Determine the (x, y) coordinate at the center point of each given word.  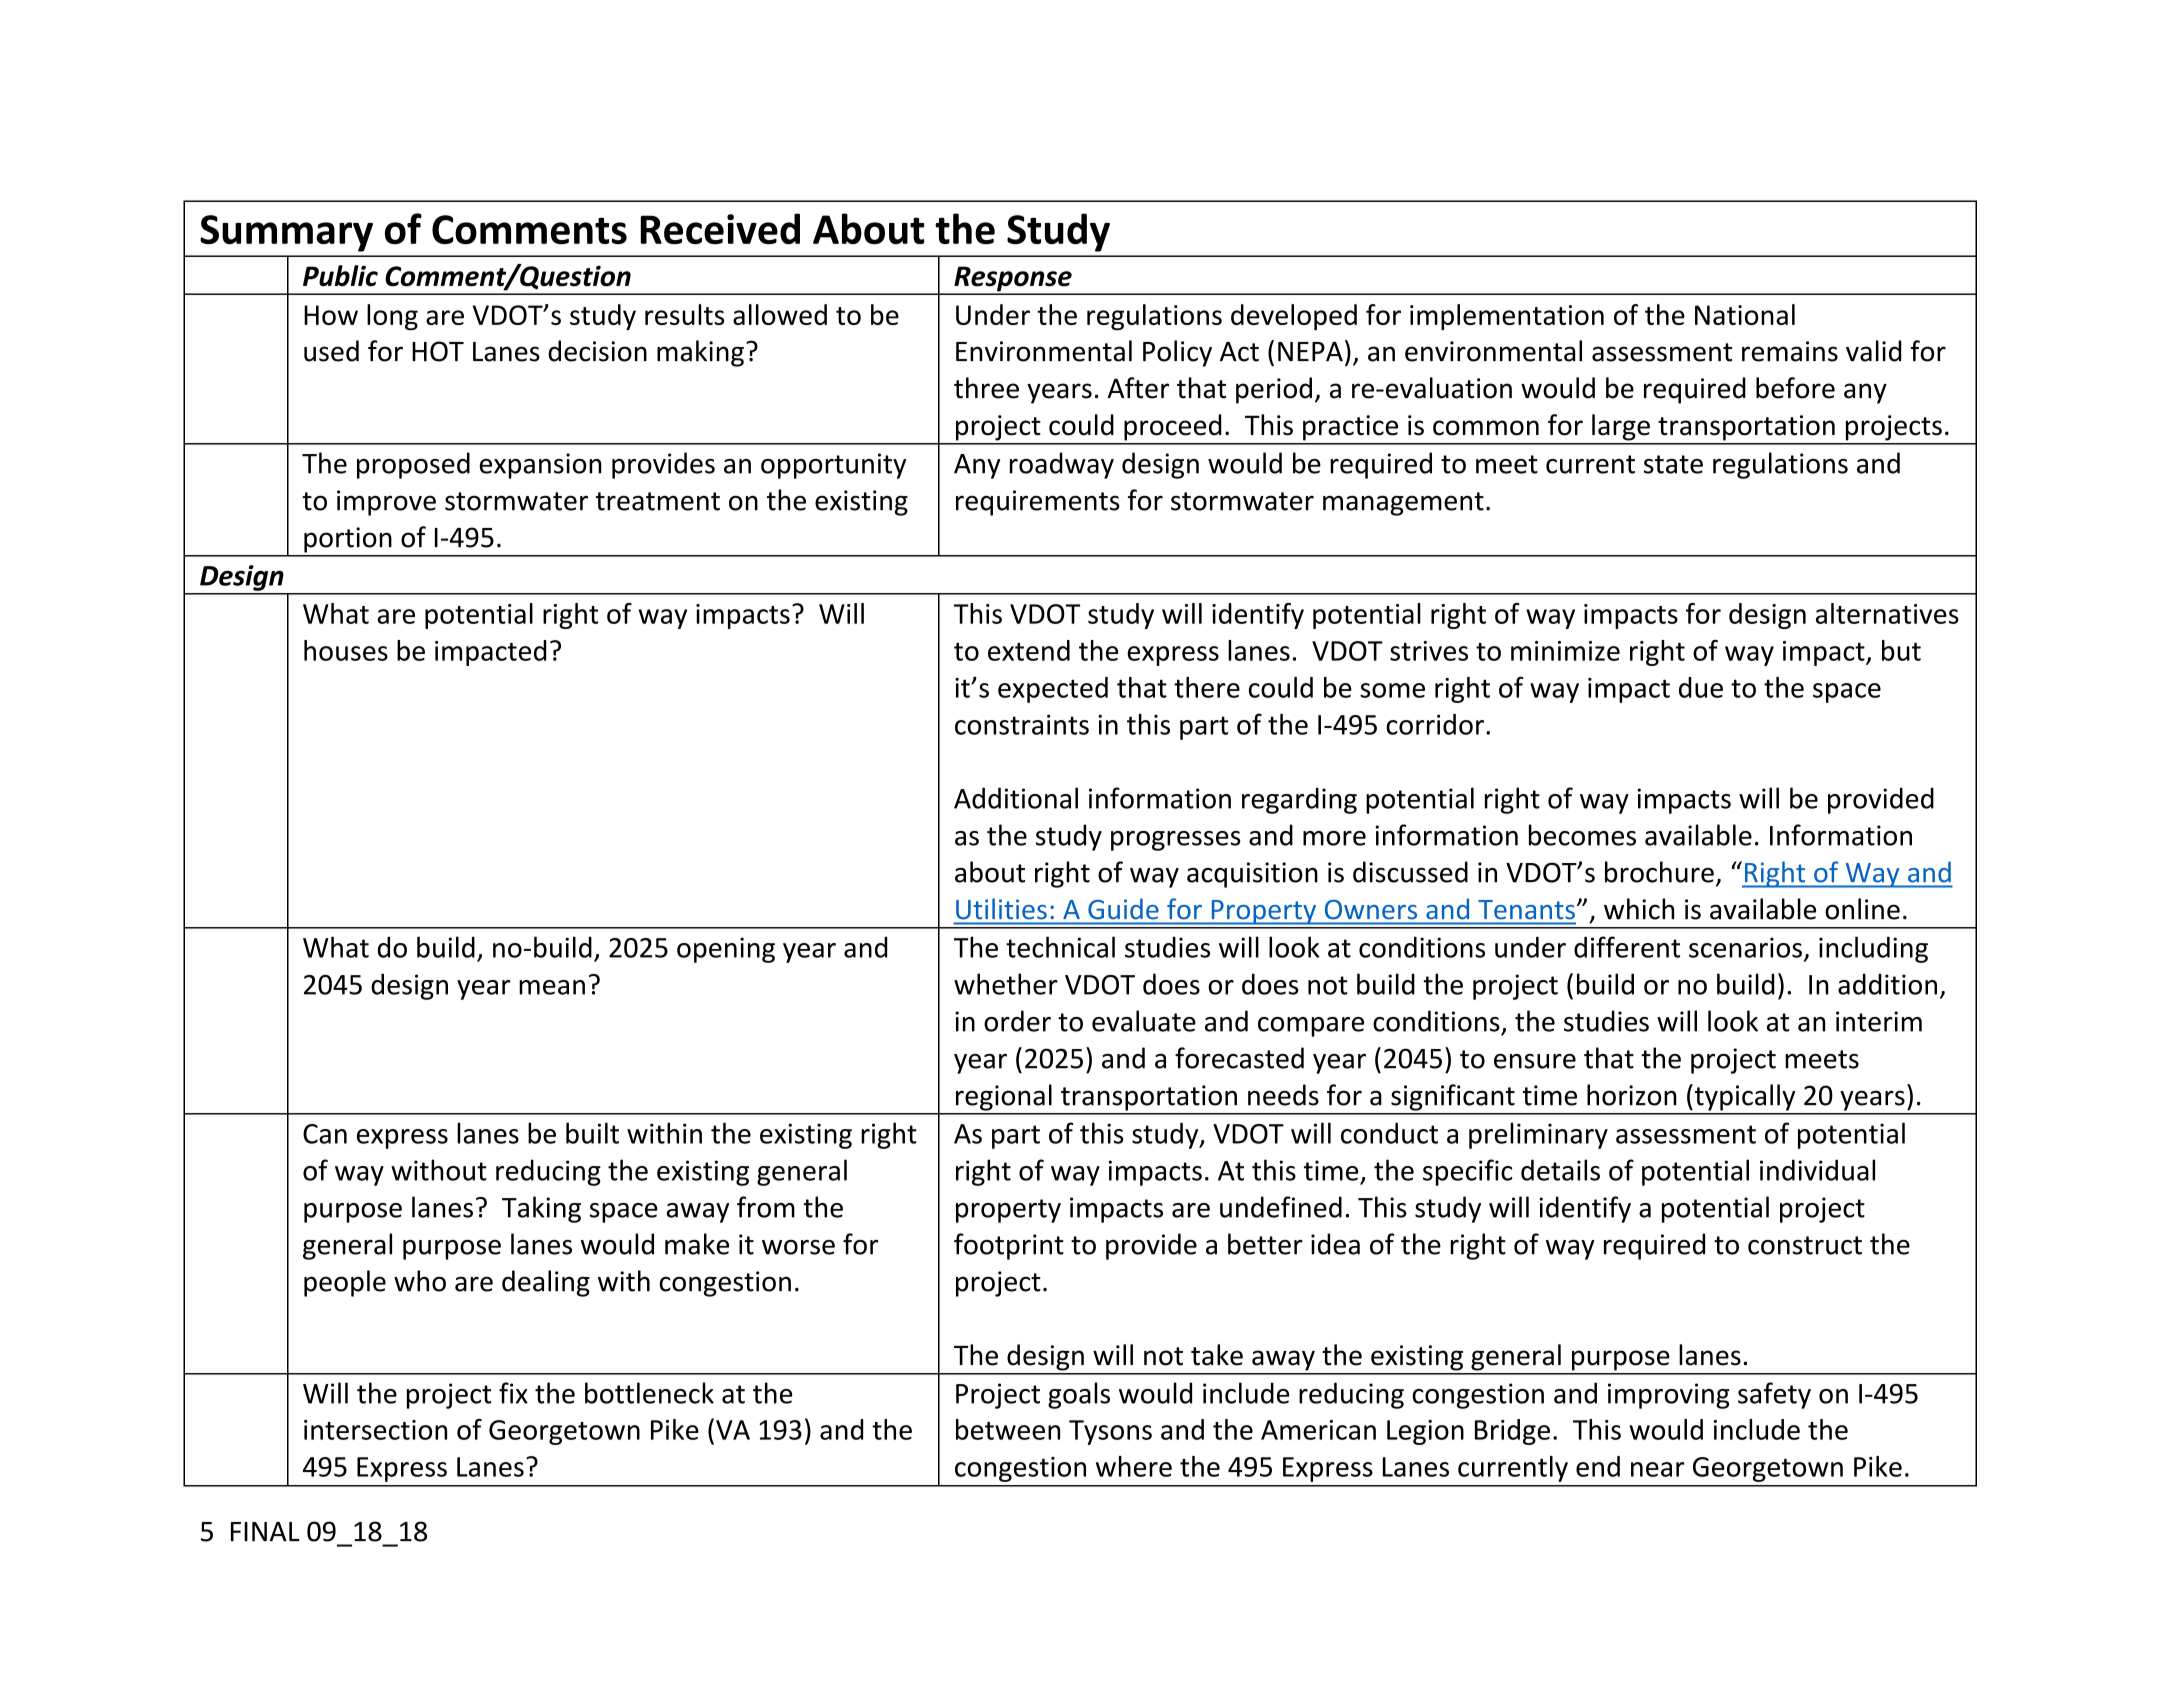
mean (552, 987)
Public (340, 276)
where (1134, 1466)
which (1639, 909)
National (1745, 314)
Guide (1123, 909)
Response (1013, 280)
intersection (375, 1430)
